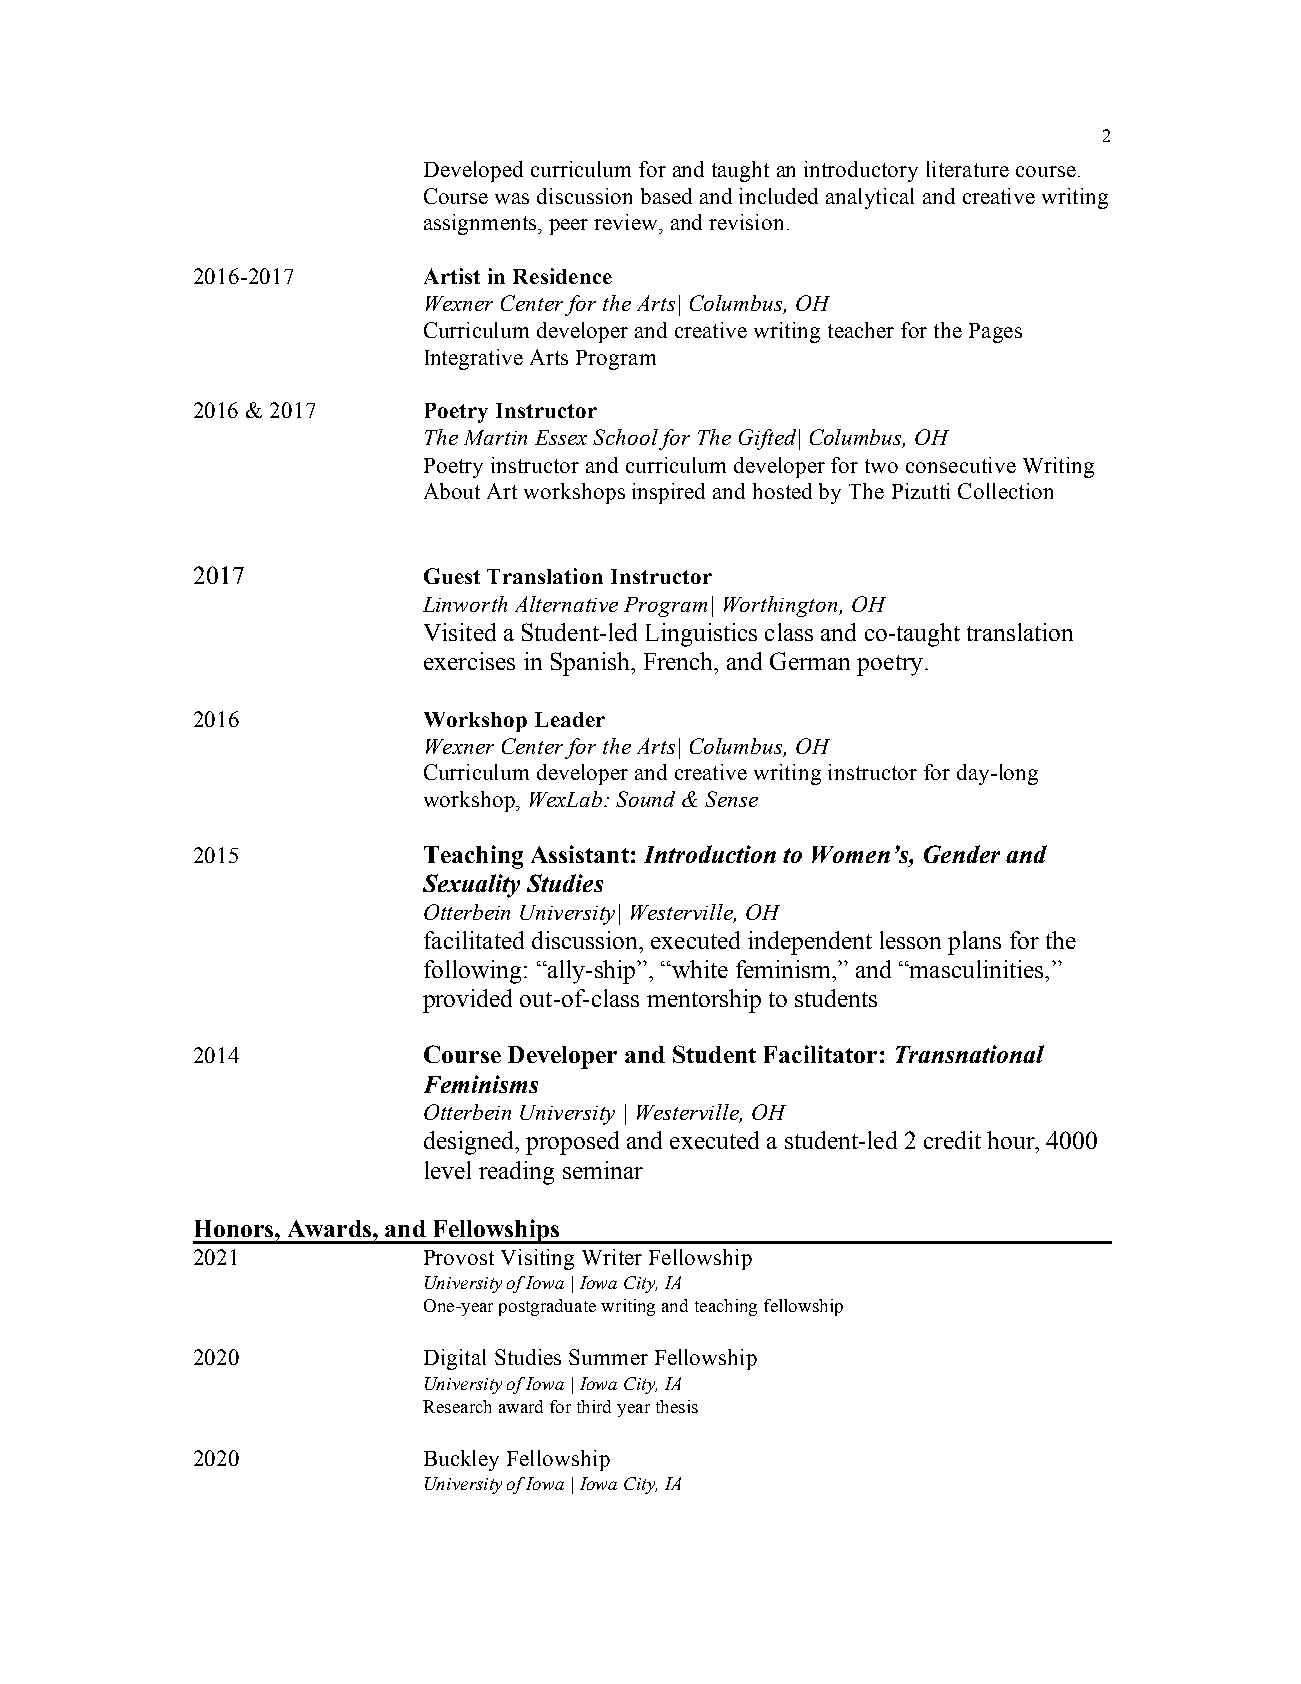 This screenshot has height=1684, width=1301. What do you see at coordinates (452, 491) in the screenshot?
I see `About` at bounding box center [452, 491].
